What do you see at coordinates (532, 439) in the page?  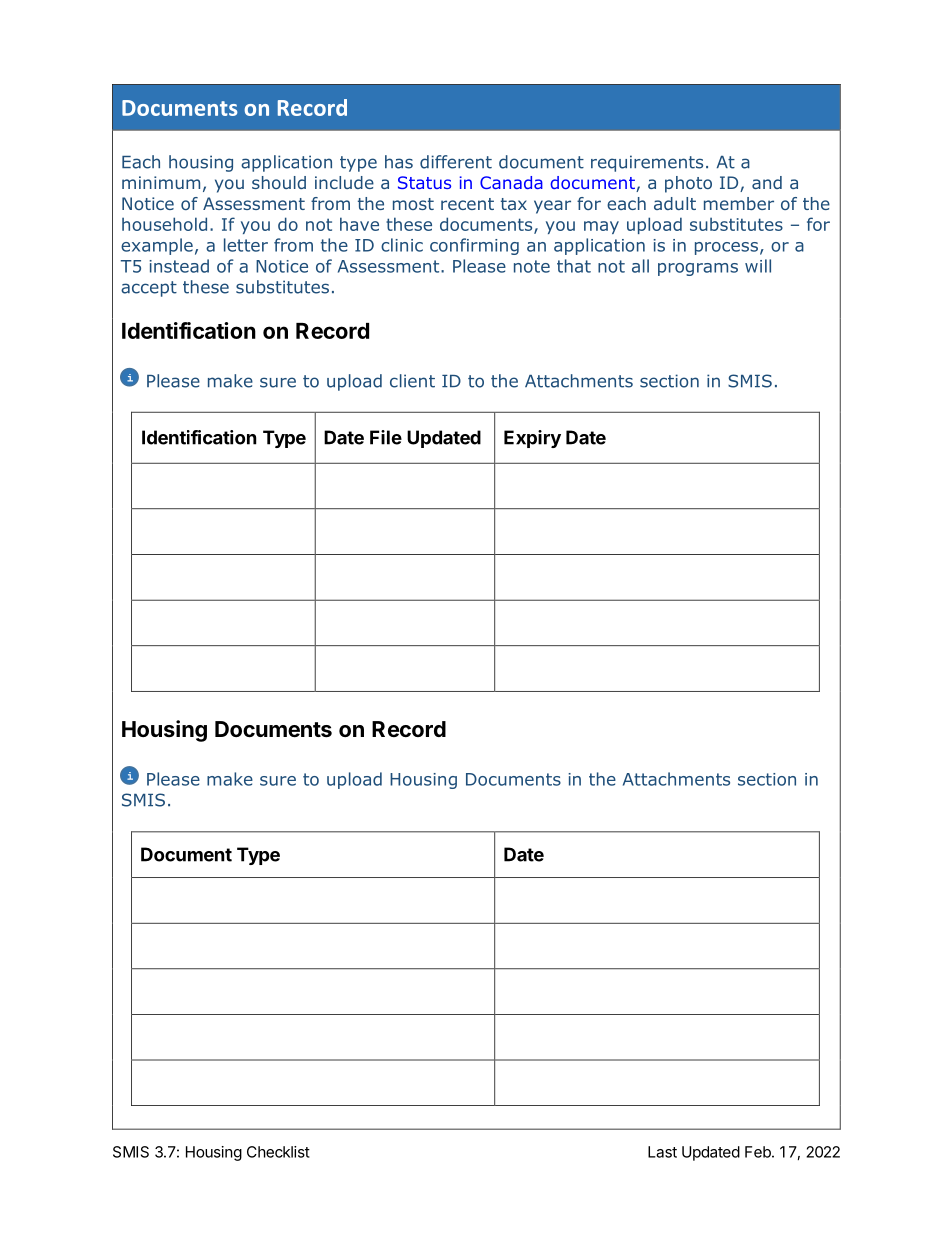 I see `Expiry` at bounding box center [532, 439].
